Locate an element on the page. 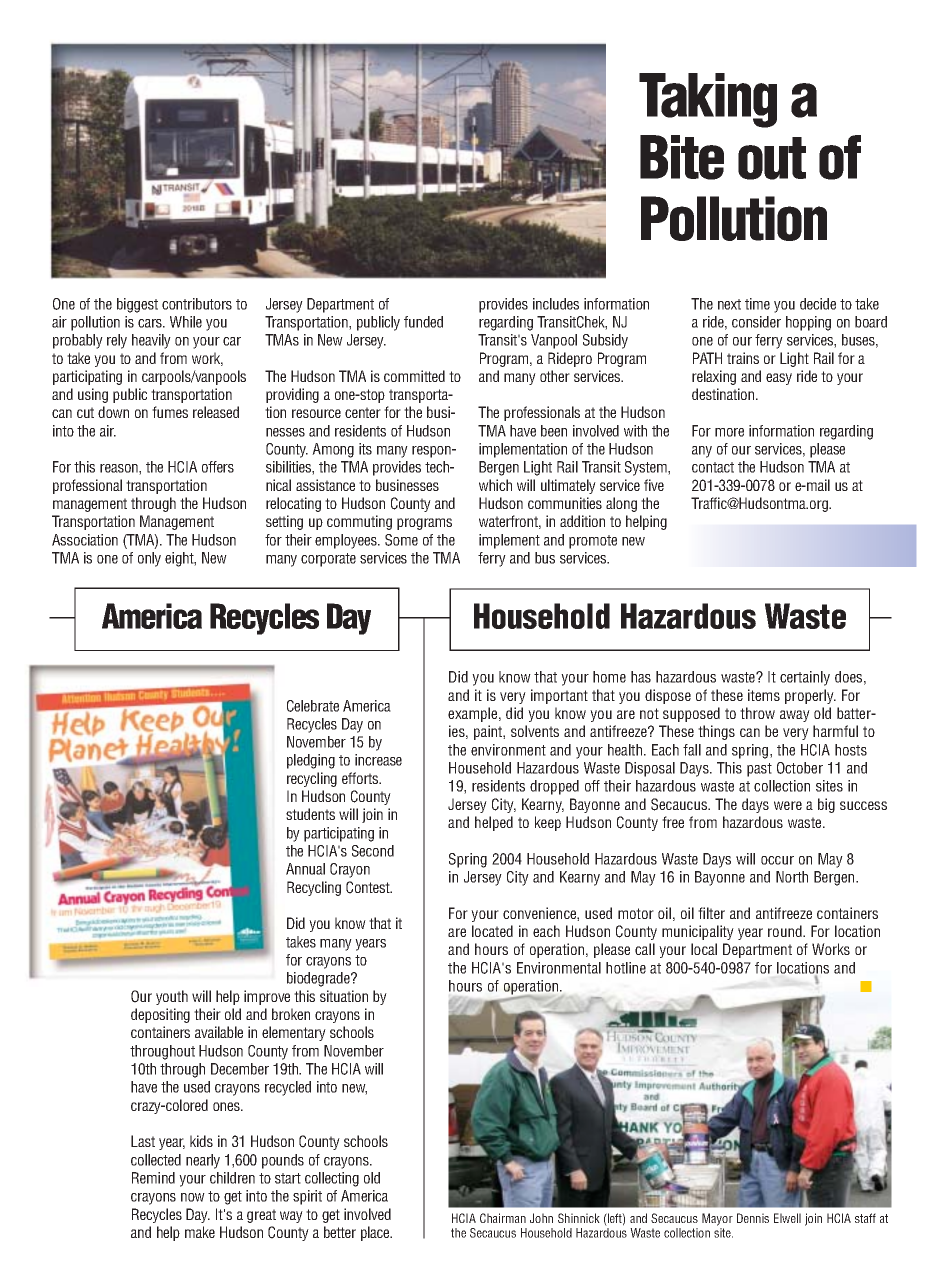 This page has width=941, height=1288. contact is located at coordinates (713, 467).
